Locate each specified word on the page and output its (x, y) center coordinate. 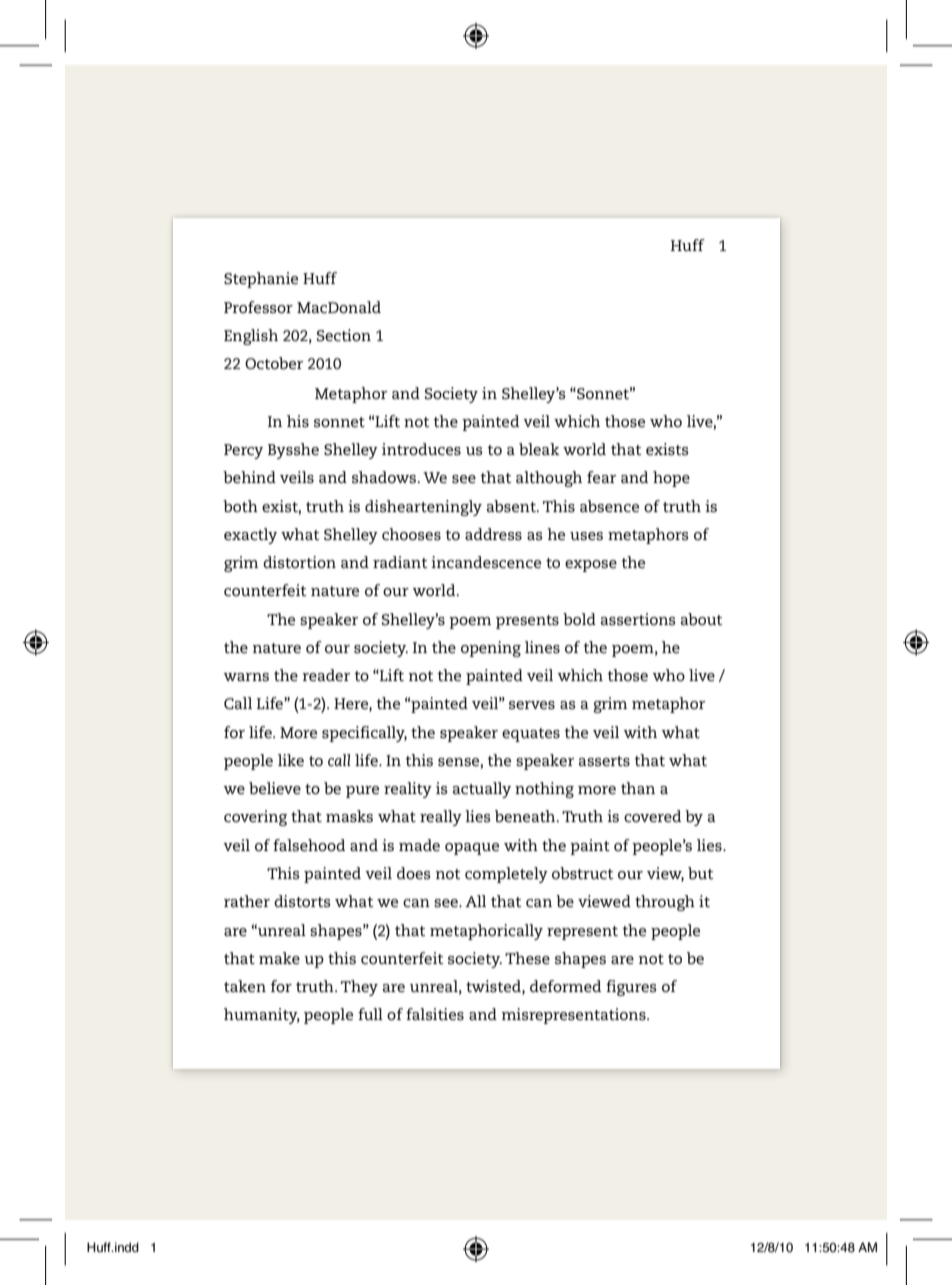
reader (326, 675)
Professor (258, 307)
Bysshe (293, 451)
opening (491, 649)
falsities (435, 1014)
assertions (638, 619)
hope (671, 479)
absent (512, 506)
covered (652, 816)
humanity (262, 1016)
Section (344, 335)
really (441, 818)
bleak (539, 449)
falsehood (309, 845)
